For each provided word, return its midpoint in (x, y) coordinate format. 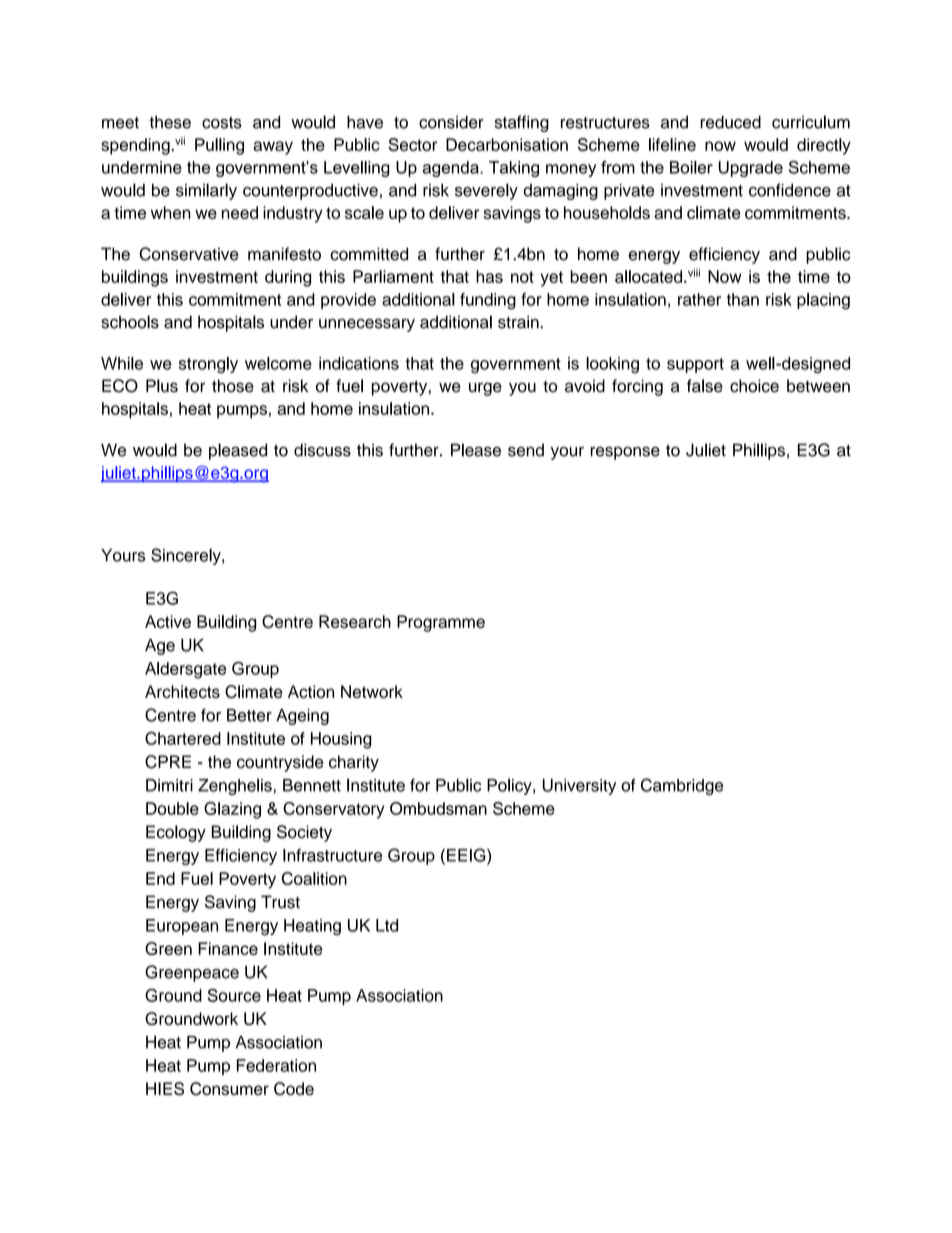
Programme (441, 623)
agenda (452, 169)
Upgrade (751, 169)
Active (168, 621)
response (625, 453)
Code (294, 1089)
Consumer (229, 1089)
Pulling (219, 146)
